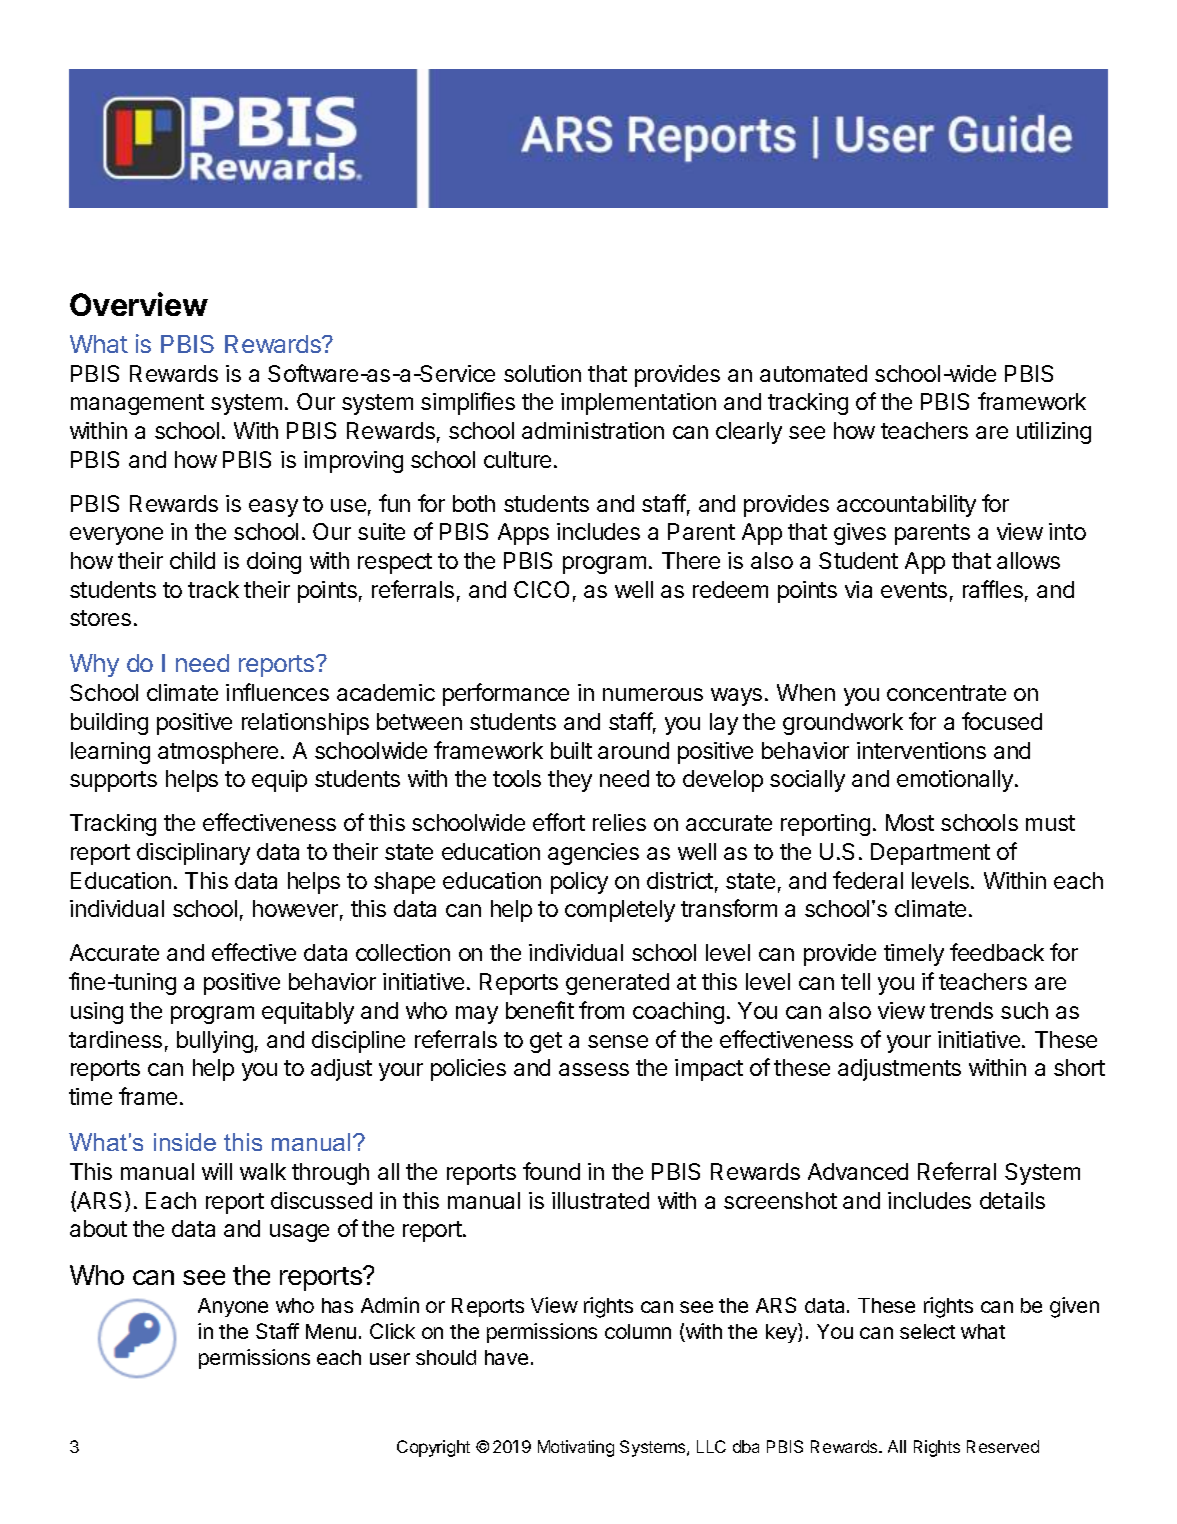  Describe the element at coordinates (331, 1331) in the screenshot. I see `Menu` at that location.
